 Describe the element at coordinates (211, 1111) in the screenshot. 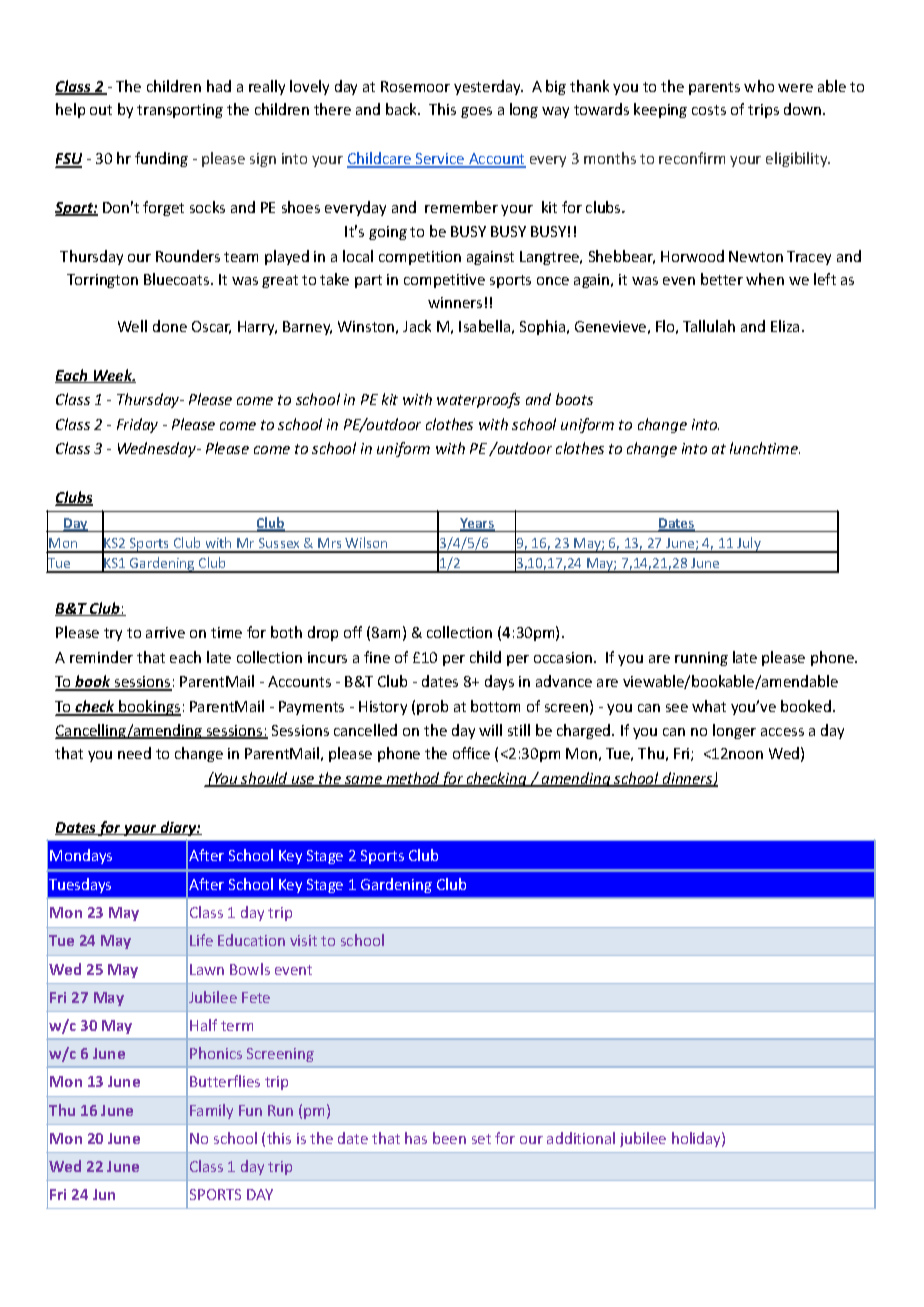

I see `Family` at that location.
